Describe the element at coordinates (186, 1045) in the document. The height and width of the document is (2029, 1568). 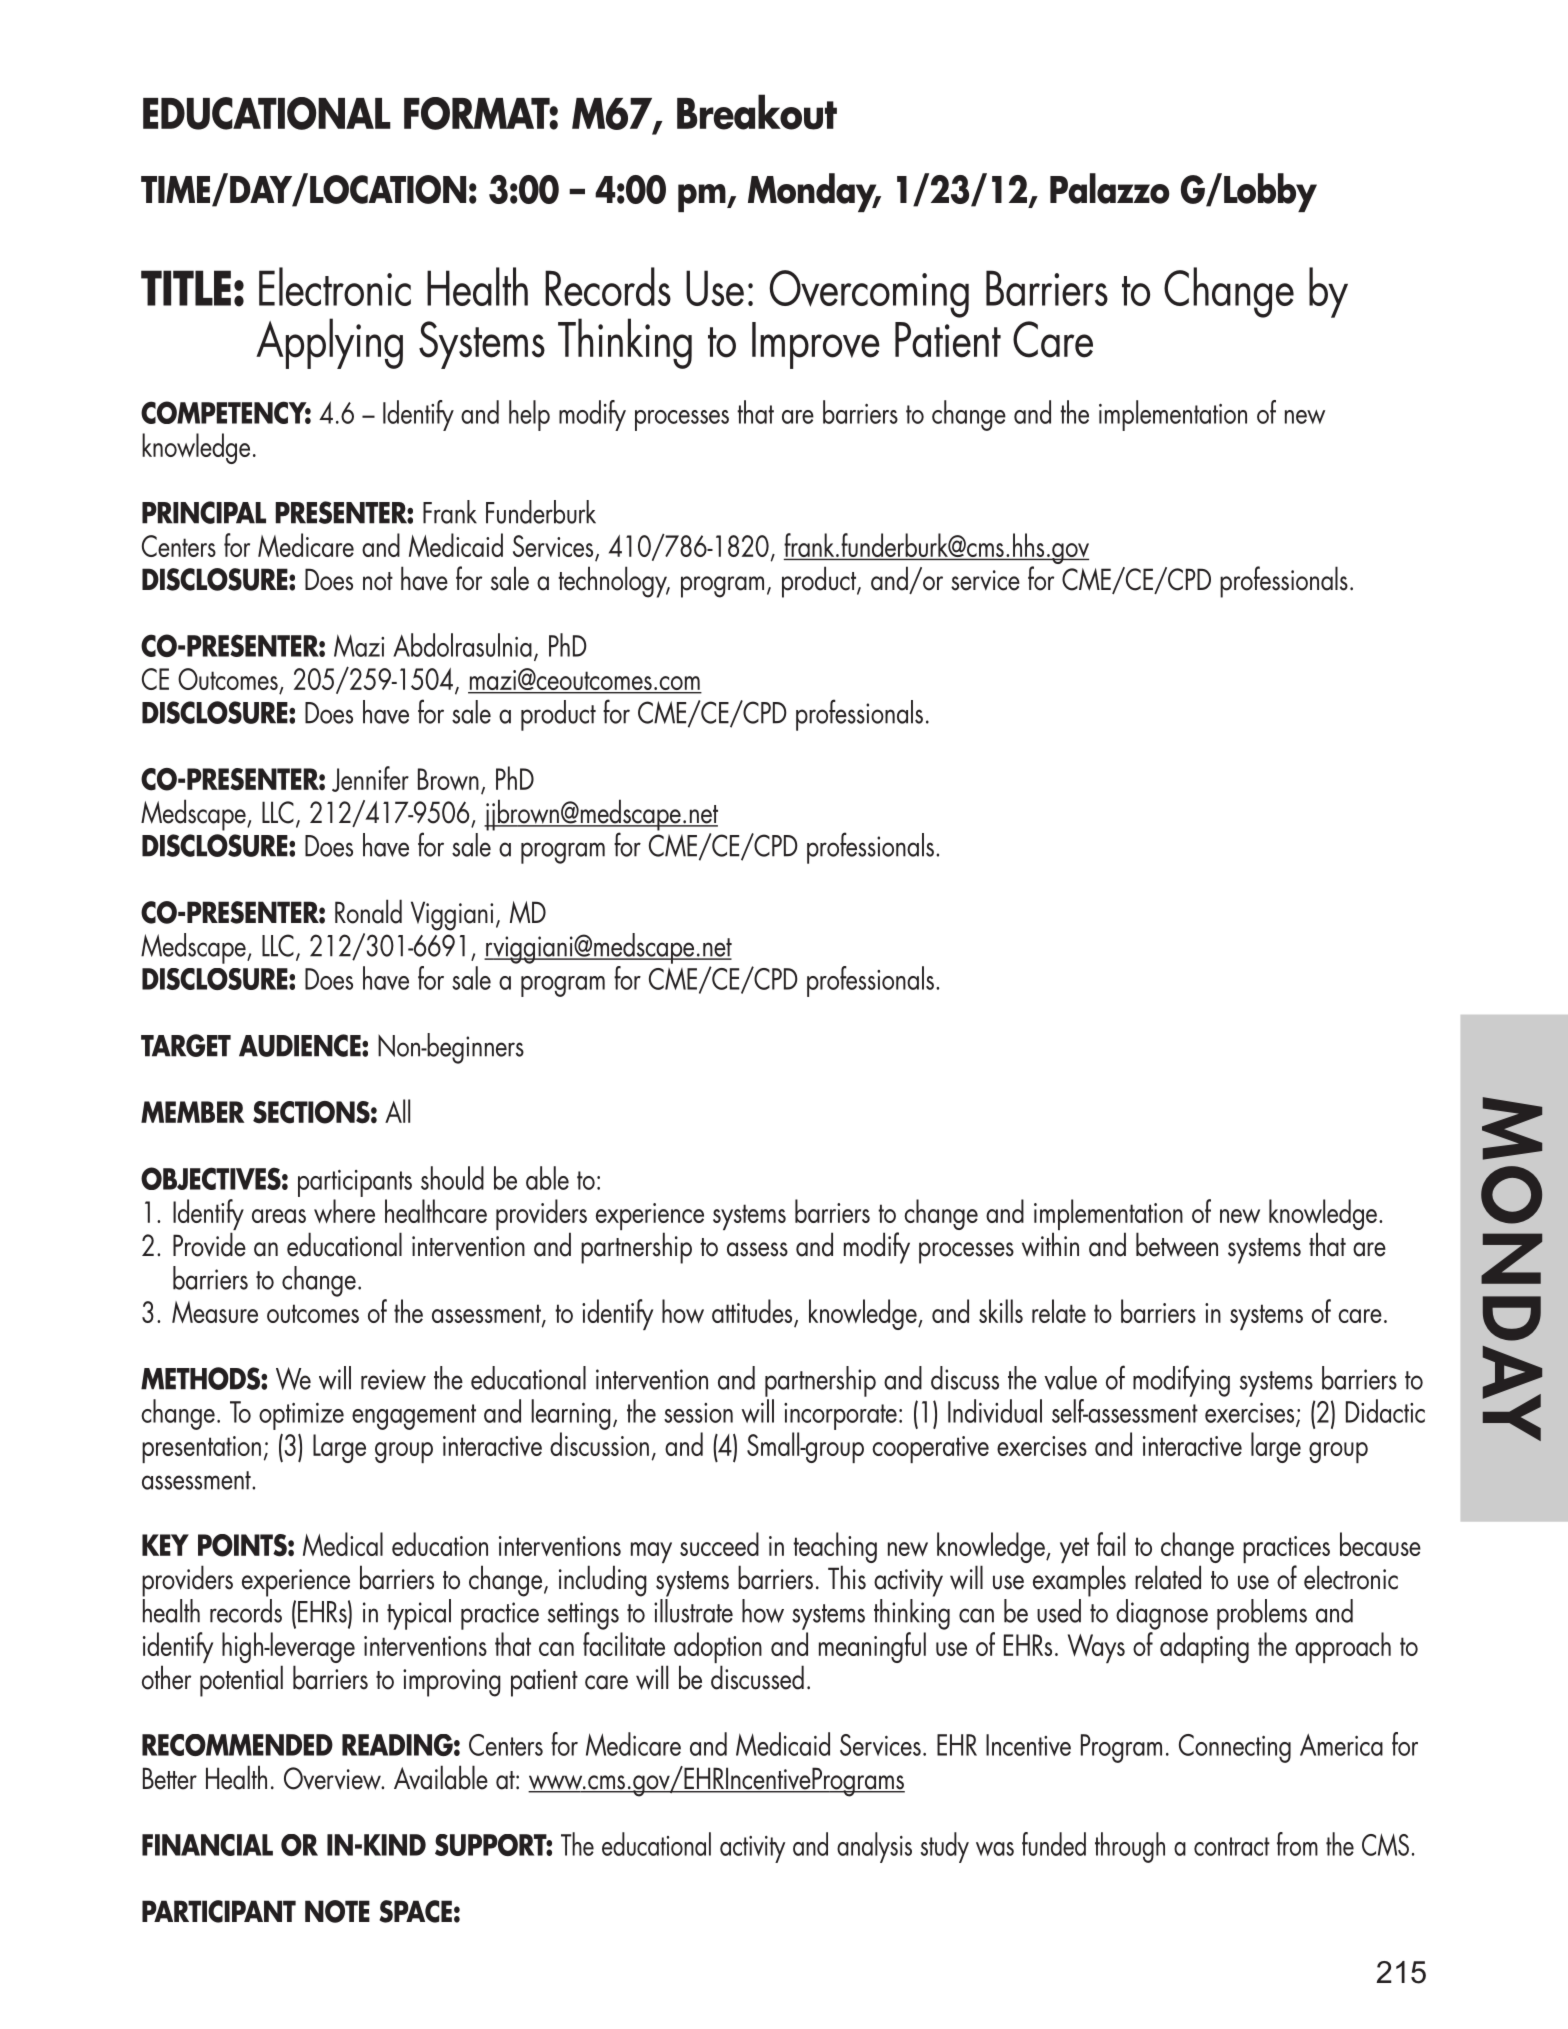
I see `TARGET` at that location.
